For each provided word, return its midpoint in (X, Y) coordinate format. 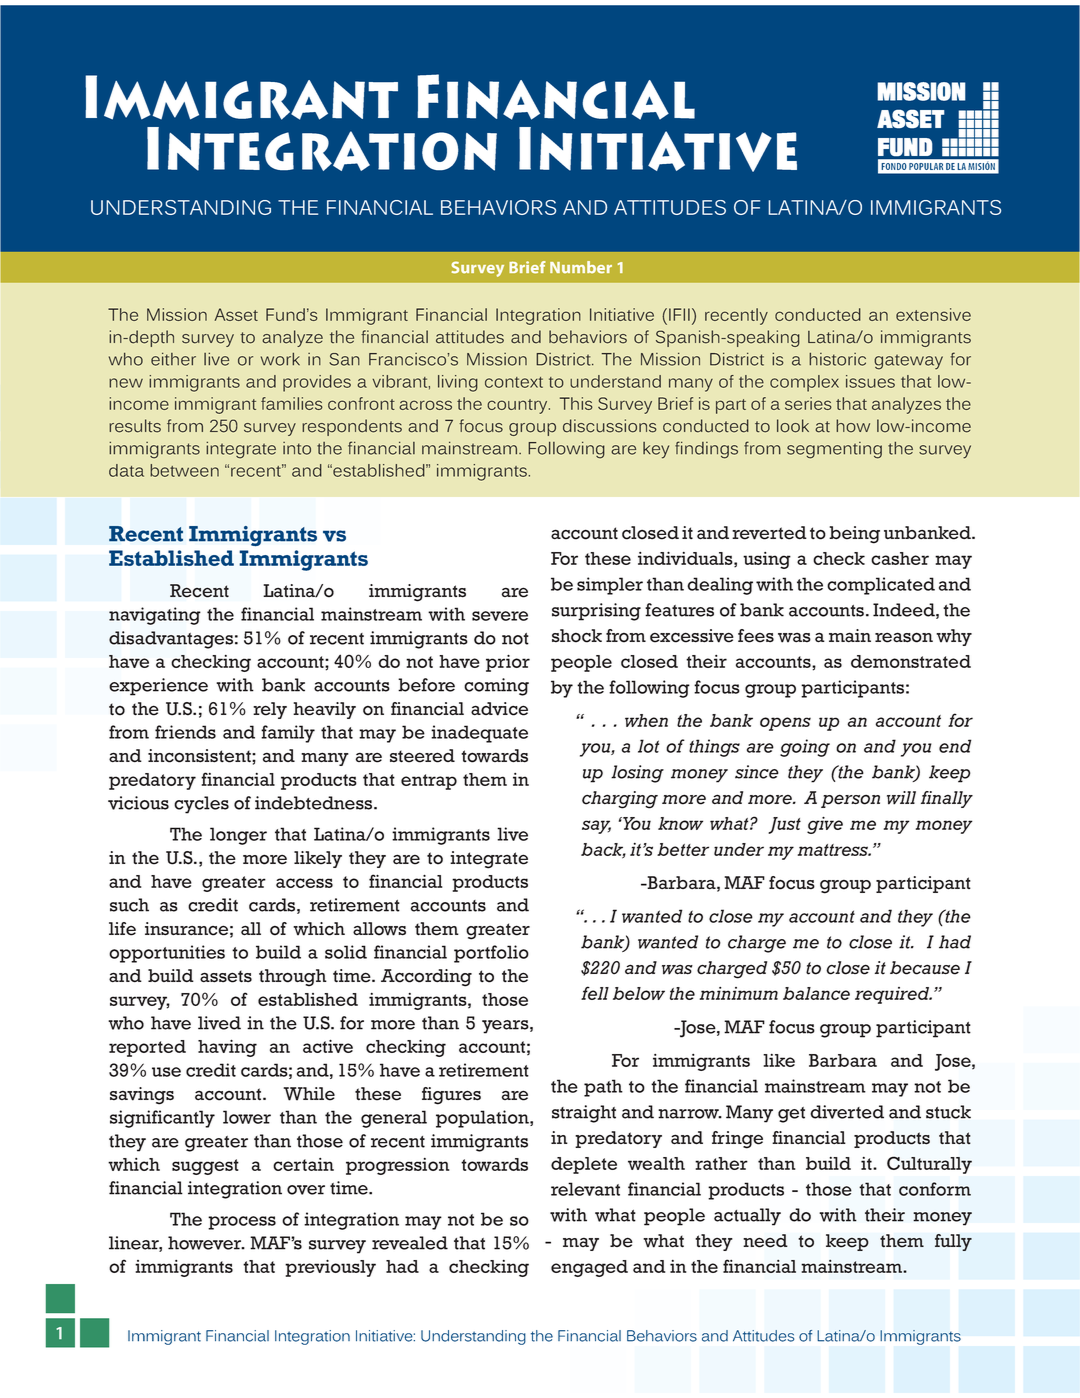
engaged (589, 1268)
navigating (155, 616)
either (173, 359)
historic (837, 359)
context (514, 382)
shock (577, 636)
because (925, 968)
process (242, 1223)
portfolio (491, 954)
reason (904, 637)
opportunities (167, 954)
